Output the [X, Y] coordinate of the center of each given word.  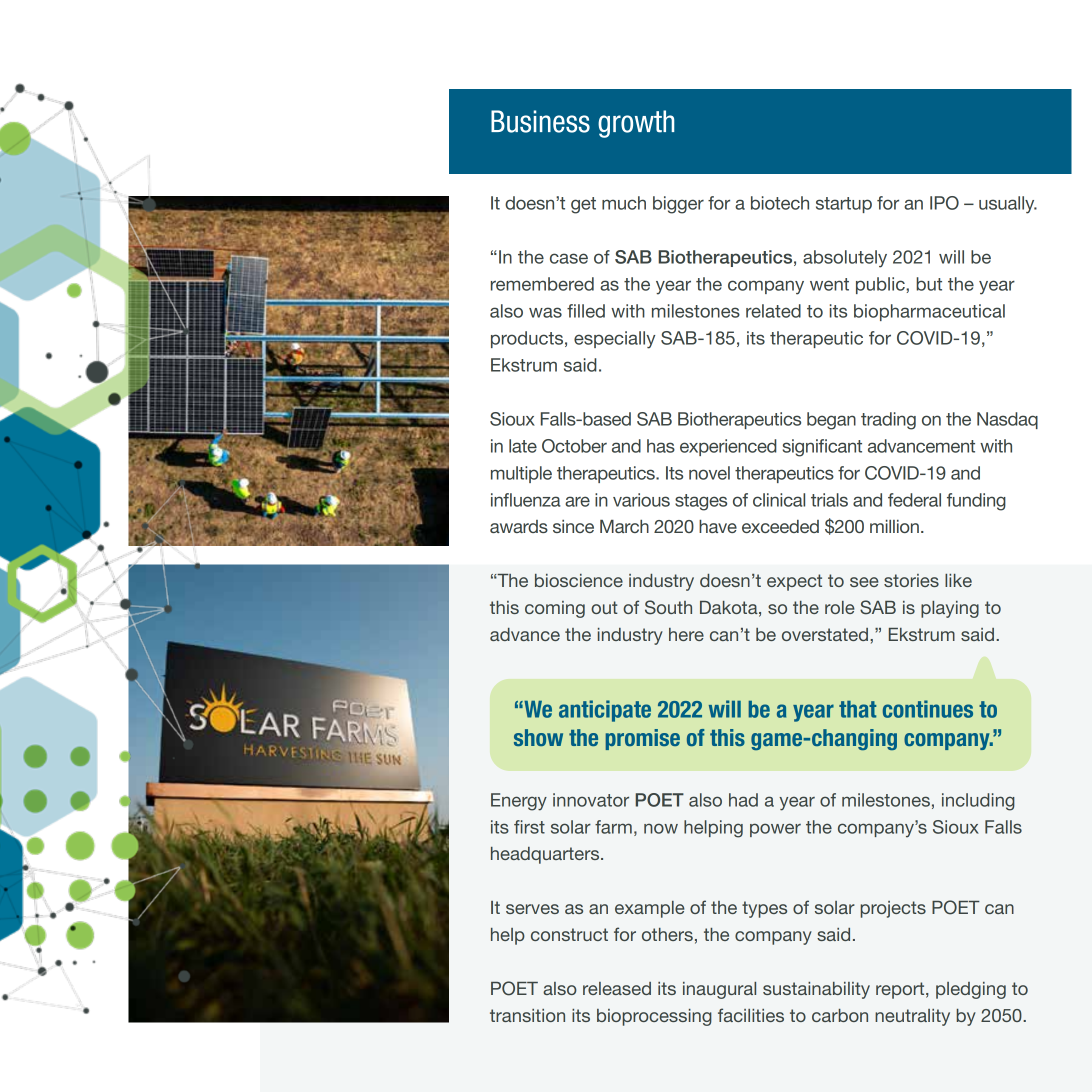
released [617, 988]
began [831, 421]
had [743, 800]
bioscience [579, 580]
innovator [591, 800]
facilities [751, 1015]
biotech [780, 203]
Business [540, 121]
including [978, 802]
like [958, 580]
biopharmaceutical [929, 312]
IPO [944, 203]
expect [794, 582]
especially [614, 340]
